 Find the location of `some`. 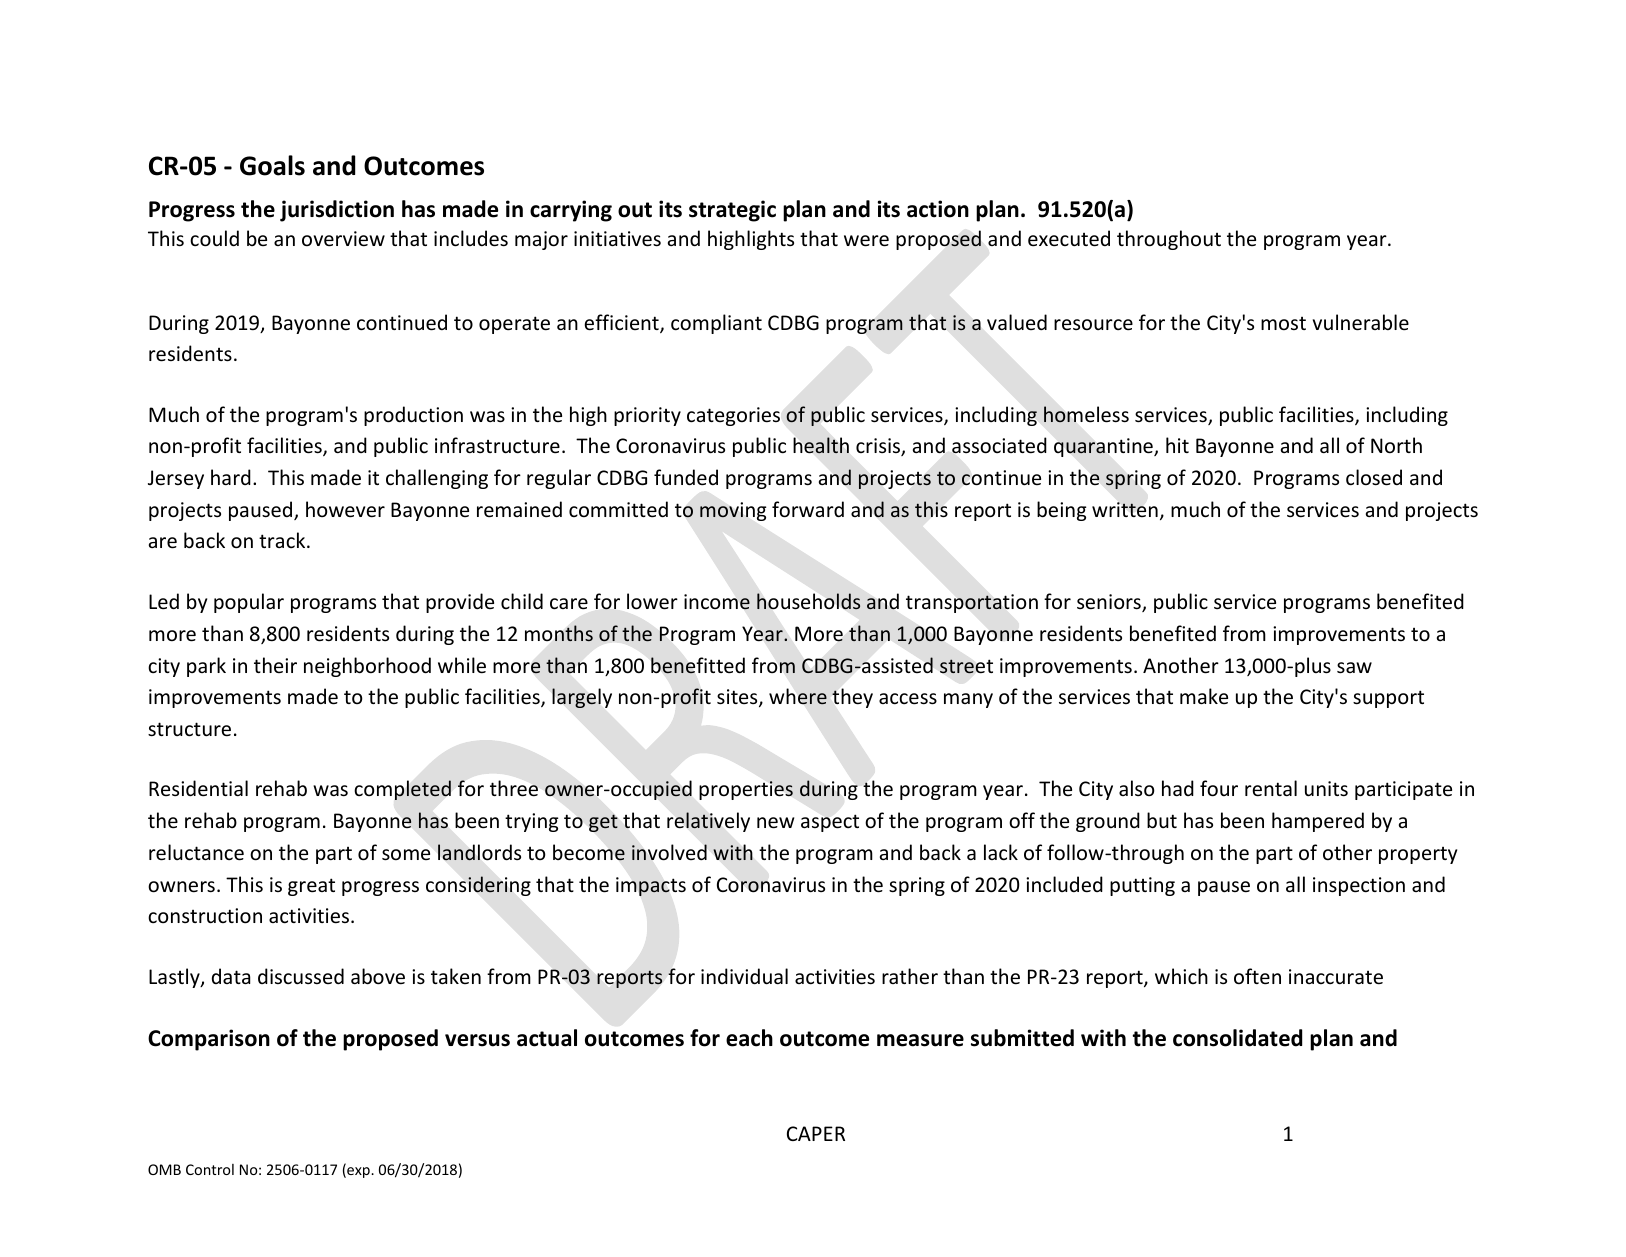

some is located at coordinates (406, 855).
